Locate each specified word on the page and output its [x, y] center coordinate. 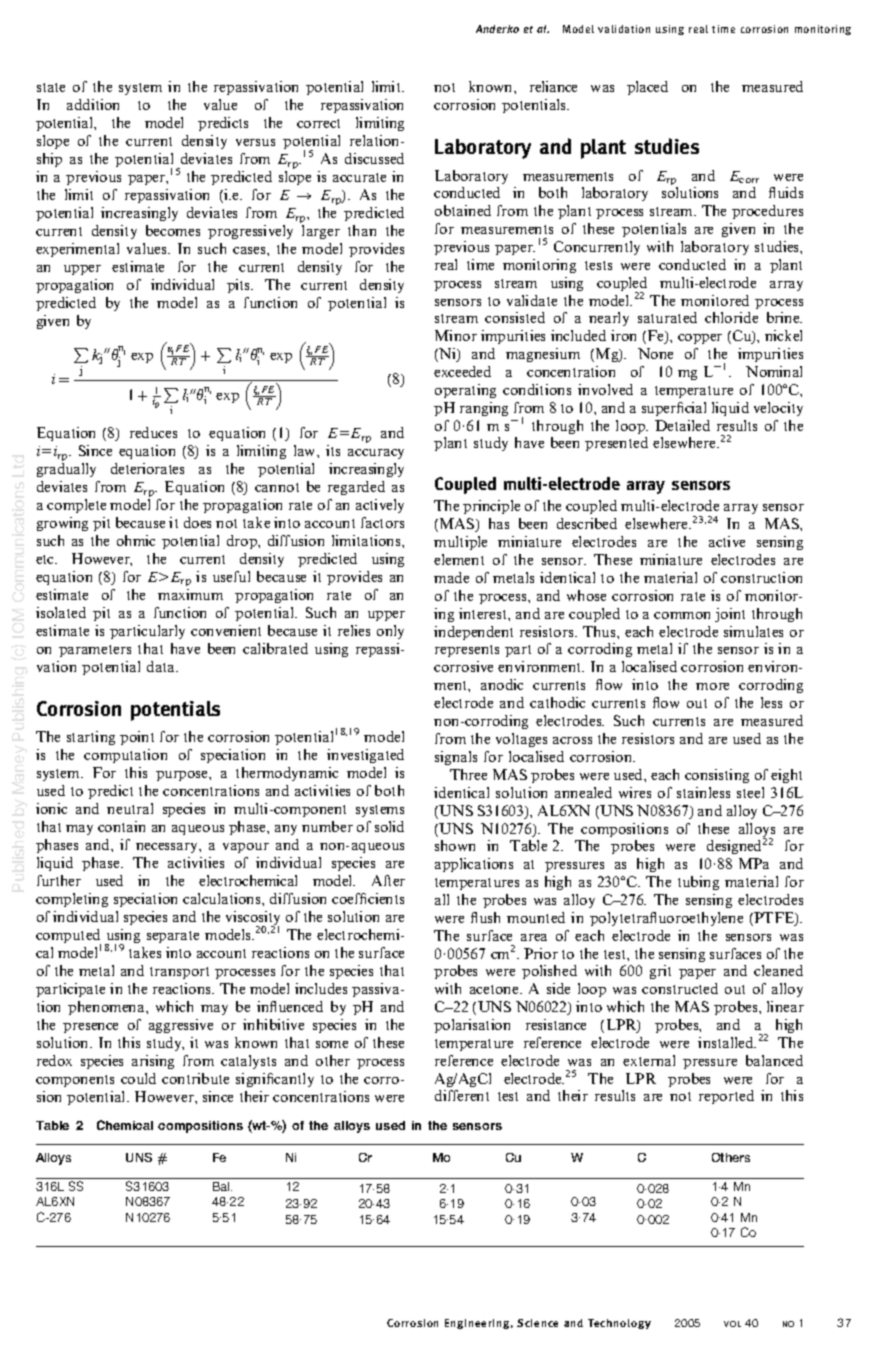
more [712, 686]
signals [456, 758]
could [138, 1078]
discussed [374, 158]
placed [647, 88]
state [51, 87]
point [137, 738]
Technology [619, 1324]
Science [537, 1323]
